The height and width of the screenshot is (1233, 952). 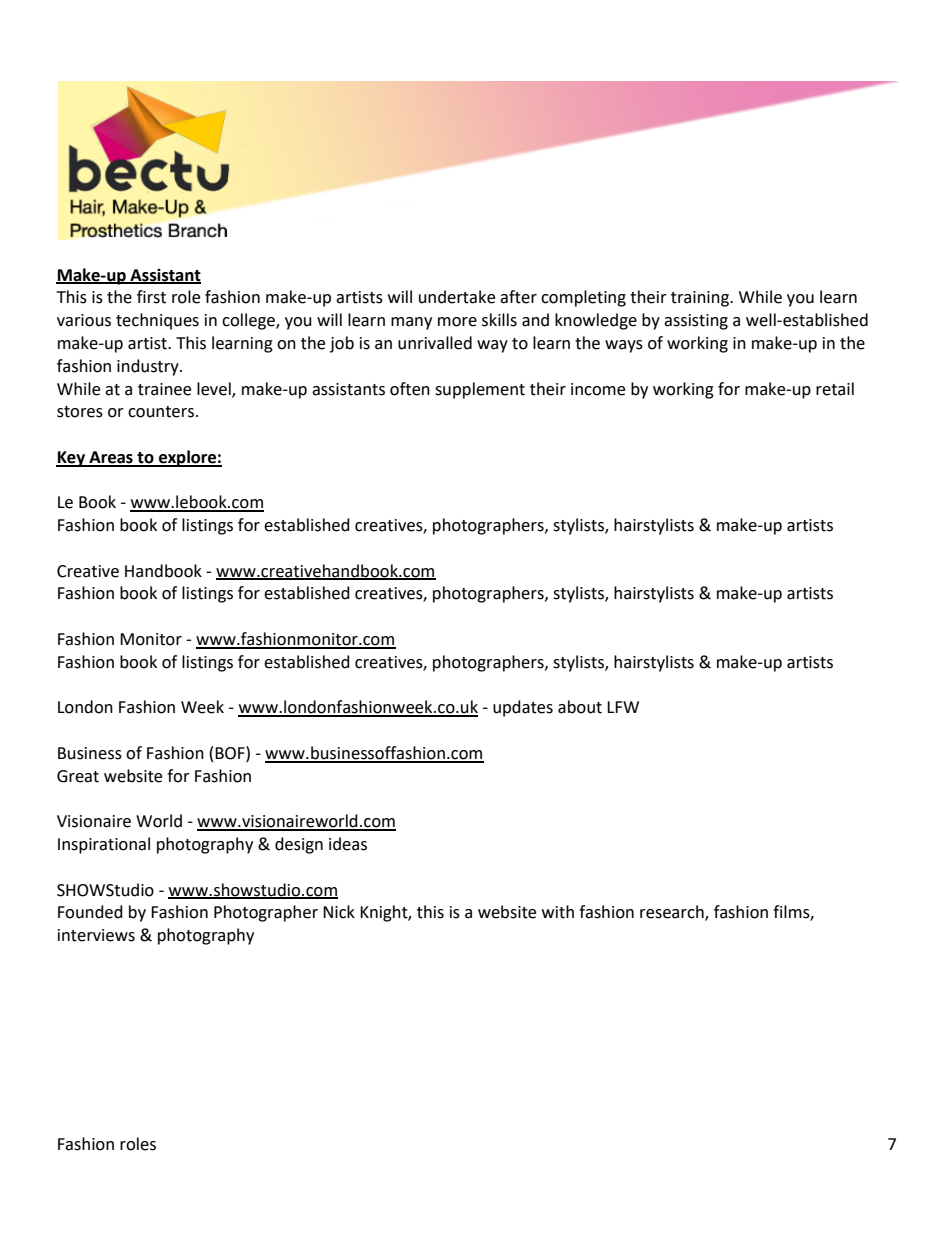 I want to click on research, so click(x=673, y=913).
